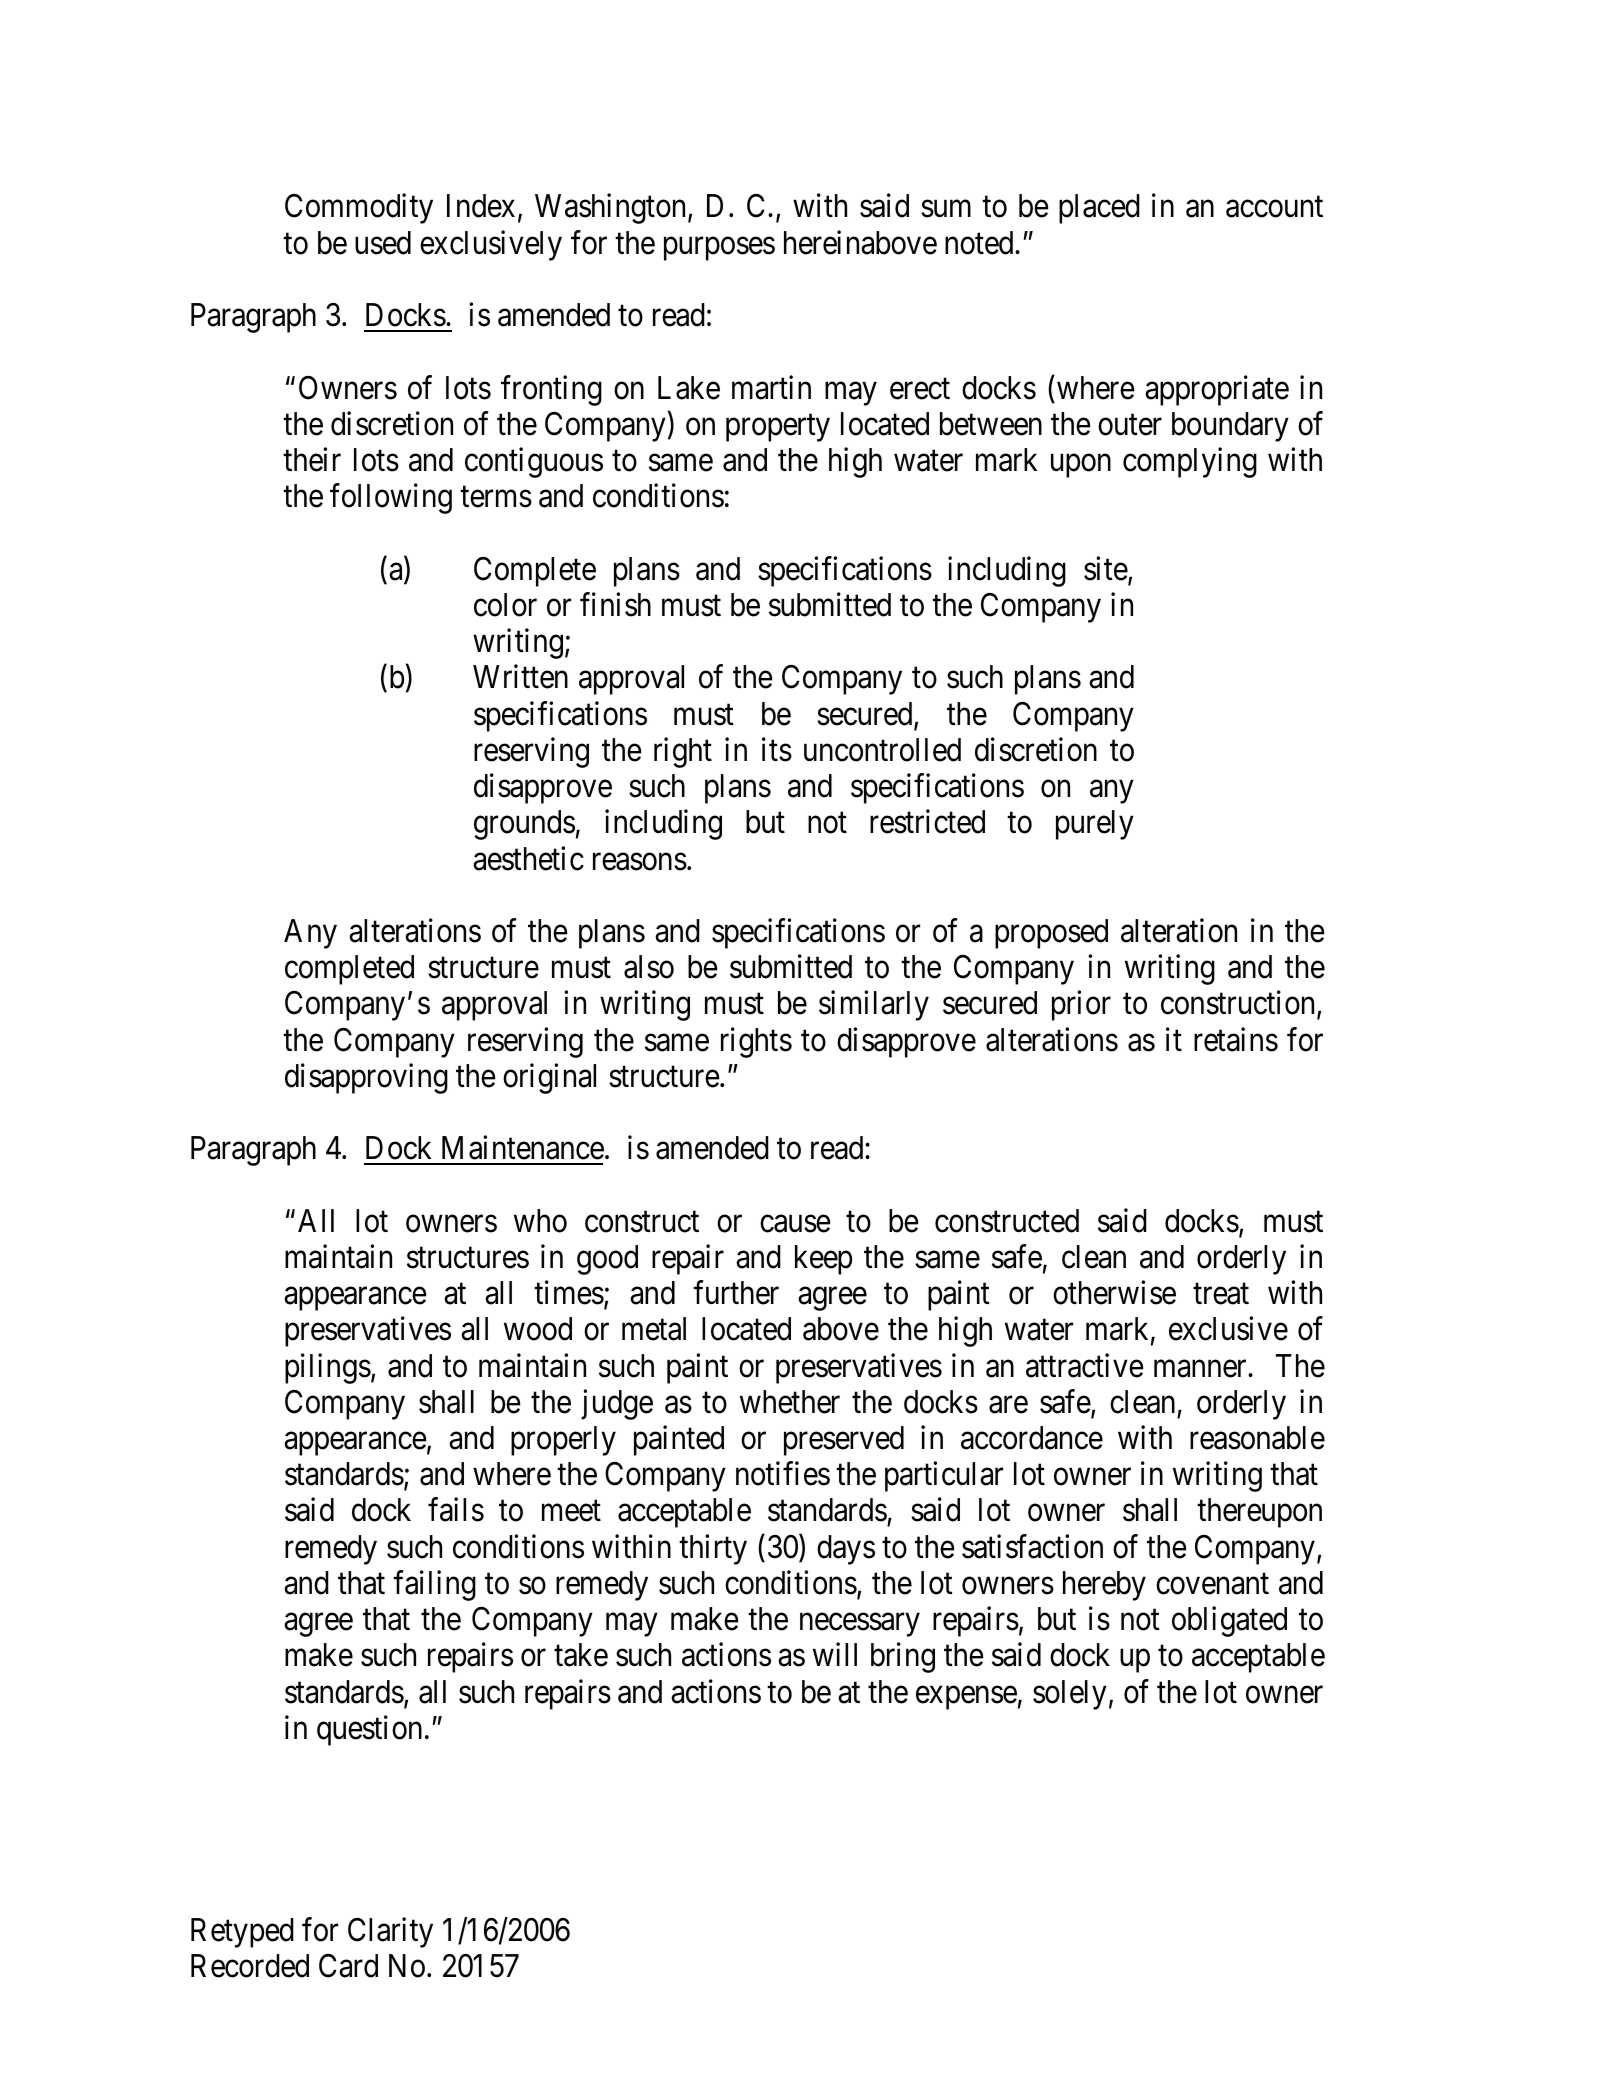 This document has height=2079, width=1607. Describe the element at coordinates (882, 750) in the document. I see `uncontrolled` at that location.
